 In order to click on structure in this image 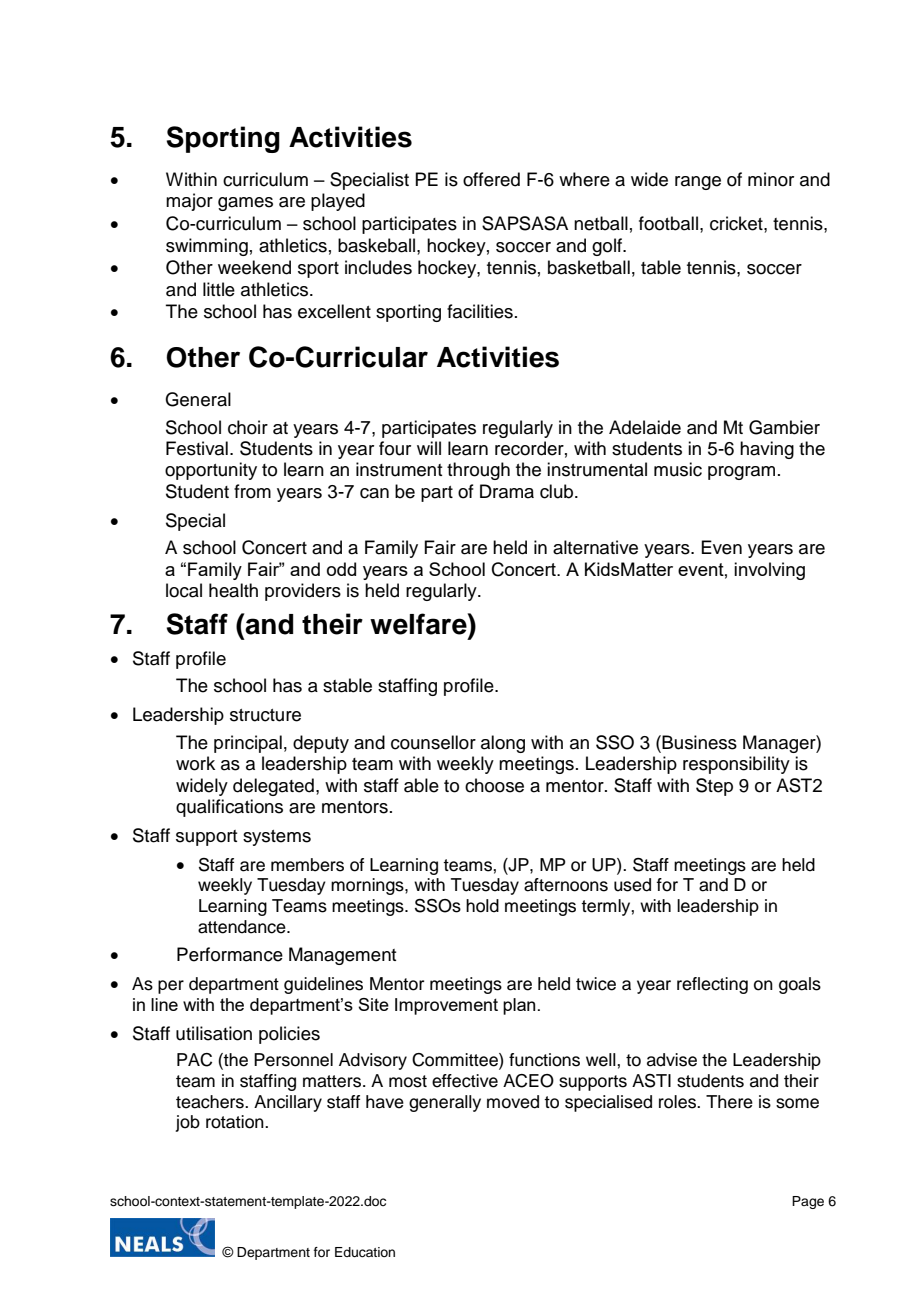, I will do `click(265, 715)`.
